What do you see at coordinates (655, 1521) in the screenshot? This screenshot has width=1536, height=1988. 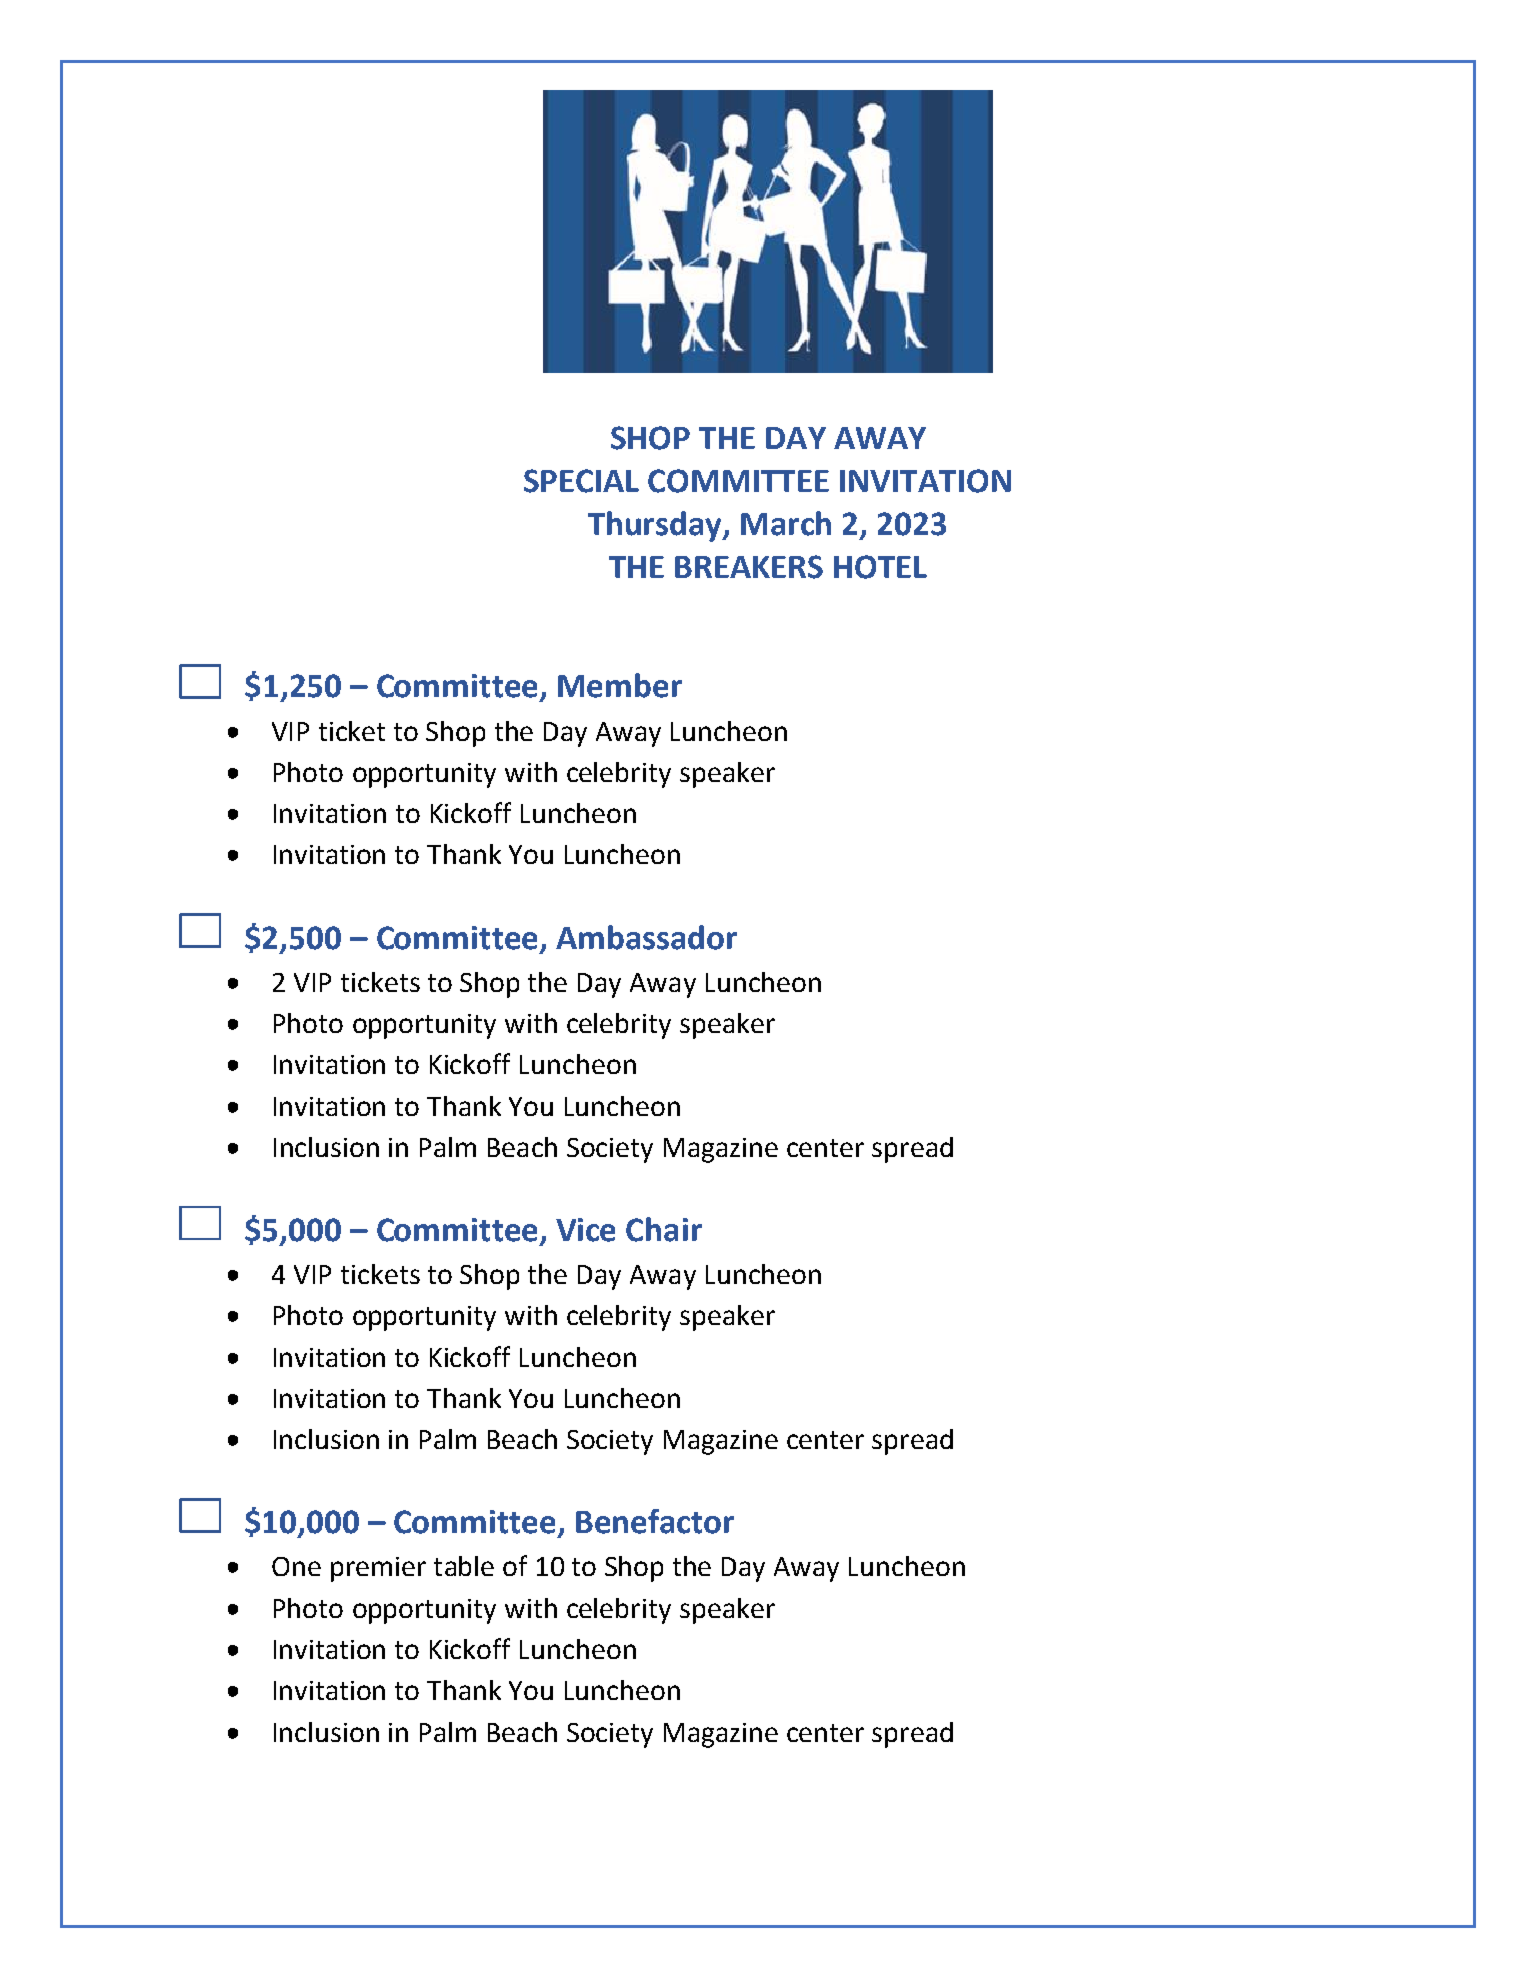 I see `Benefactor` at bounding box center [655, 1521].
